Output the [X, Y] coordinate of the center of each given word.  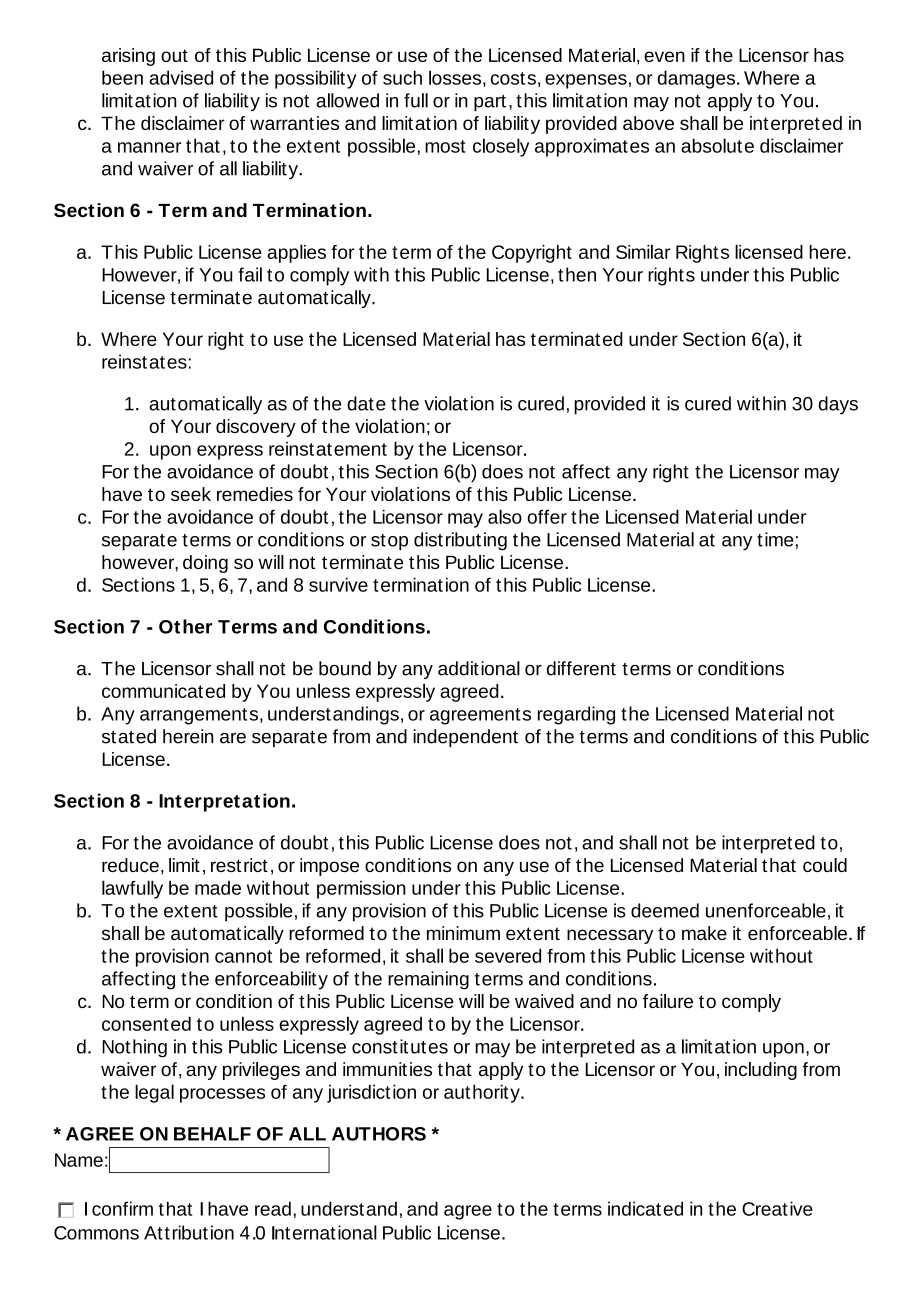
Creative [777, 1208]
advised [181, 77]
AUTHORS [379, 1134]
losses [455, 77]
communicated [163, 691]
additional [479, 668]
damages [698, 79]
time [775, 539]
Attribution [189, 1232]
